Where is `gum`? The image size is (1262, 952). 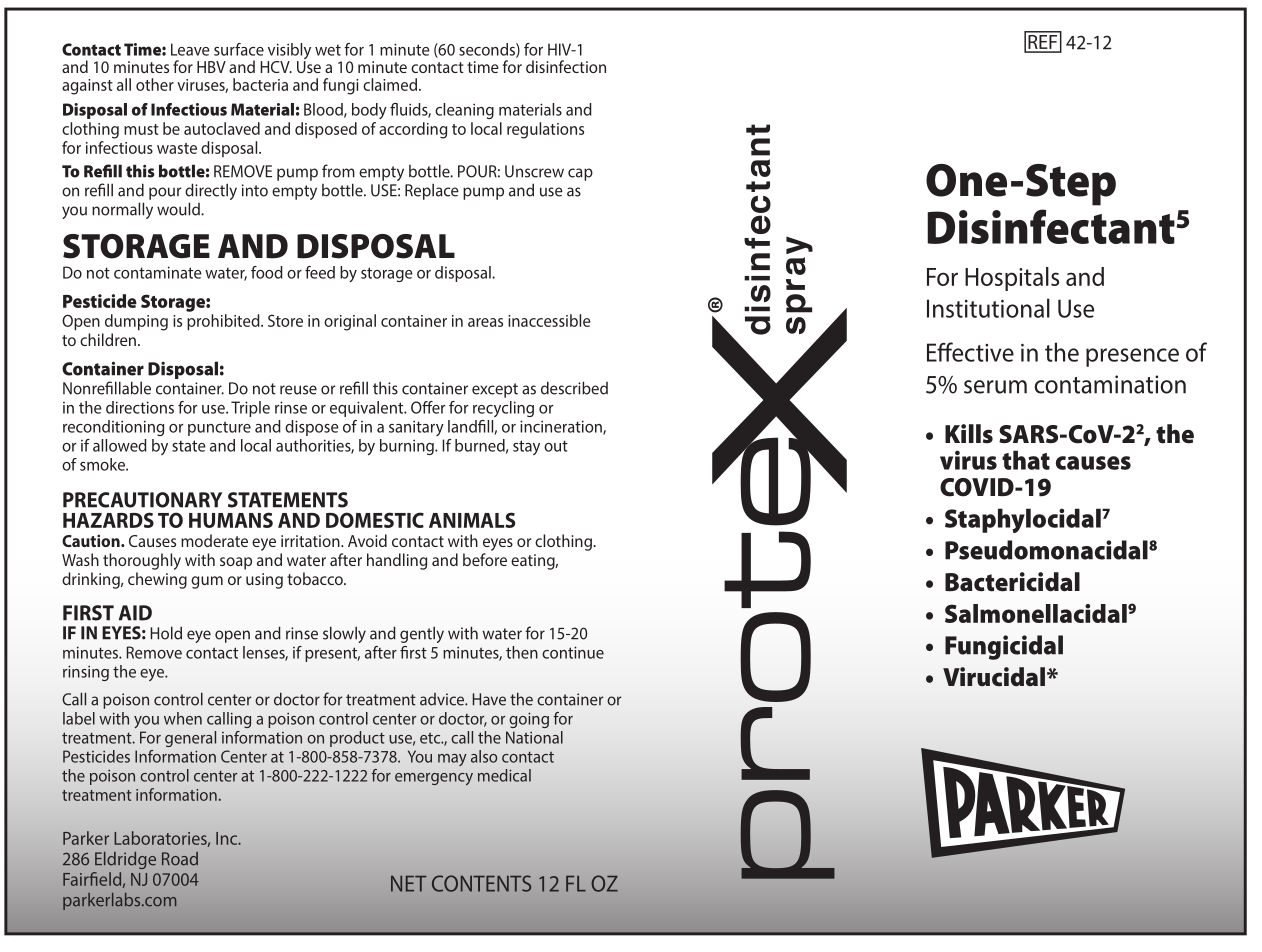 gum is located at coordinates (207, 582).
